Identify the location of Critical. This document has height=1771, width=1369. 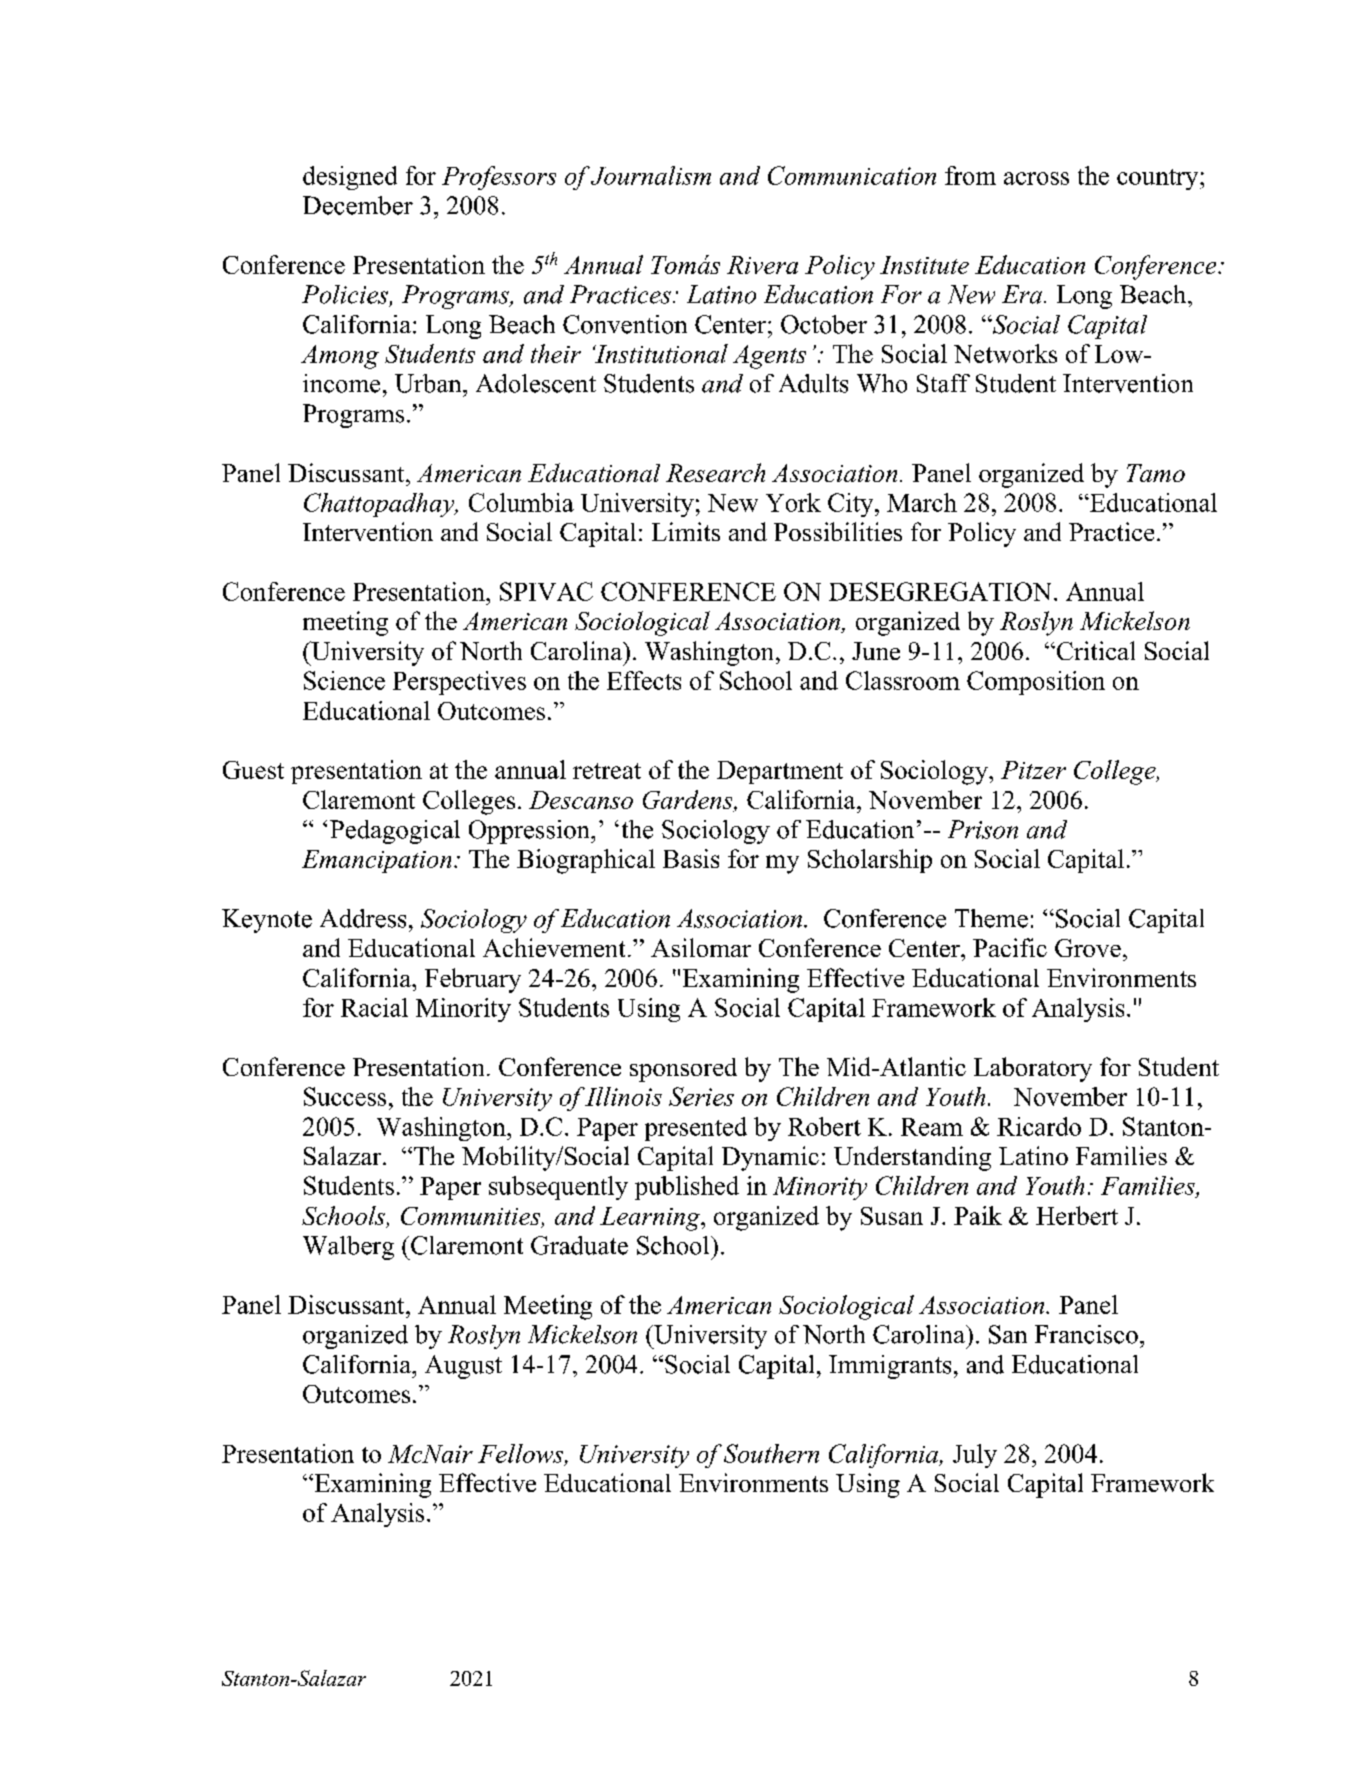
(1094, 650).
